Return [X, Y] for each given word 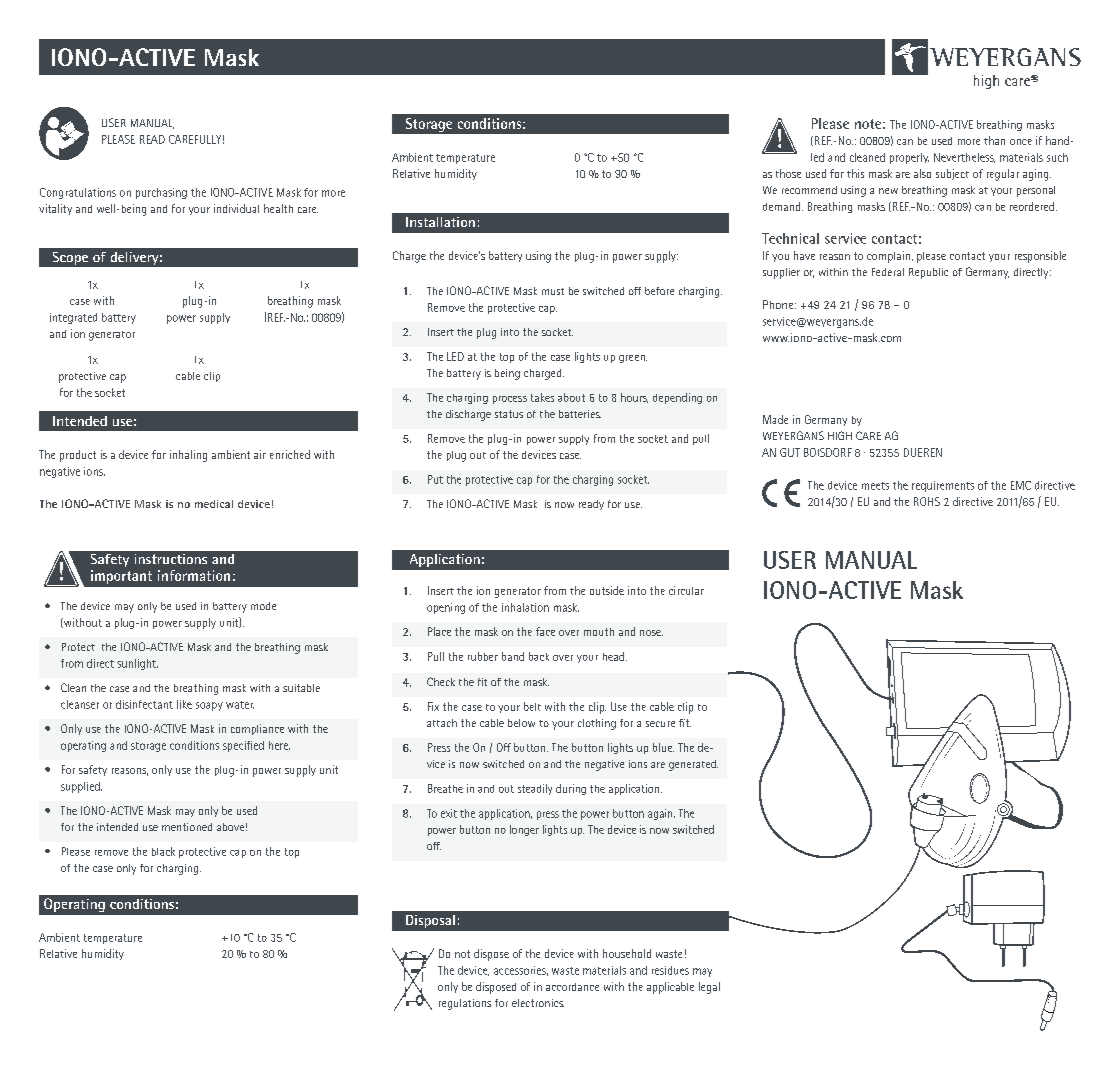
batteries [580, 414]
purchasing [161, 193]
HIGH [840, 435]
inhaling [188, 456]
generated [693, 765]
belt [532, 706]
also [922, 173]
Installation [440, 222]
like [184, 704]
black [163, 851]
